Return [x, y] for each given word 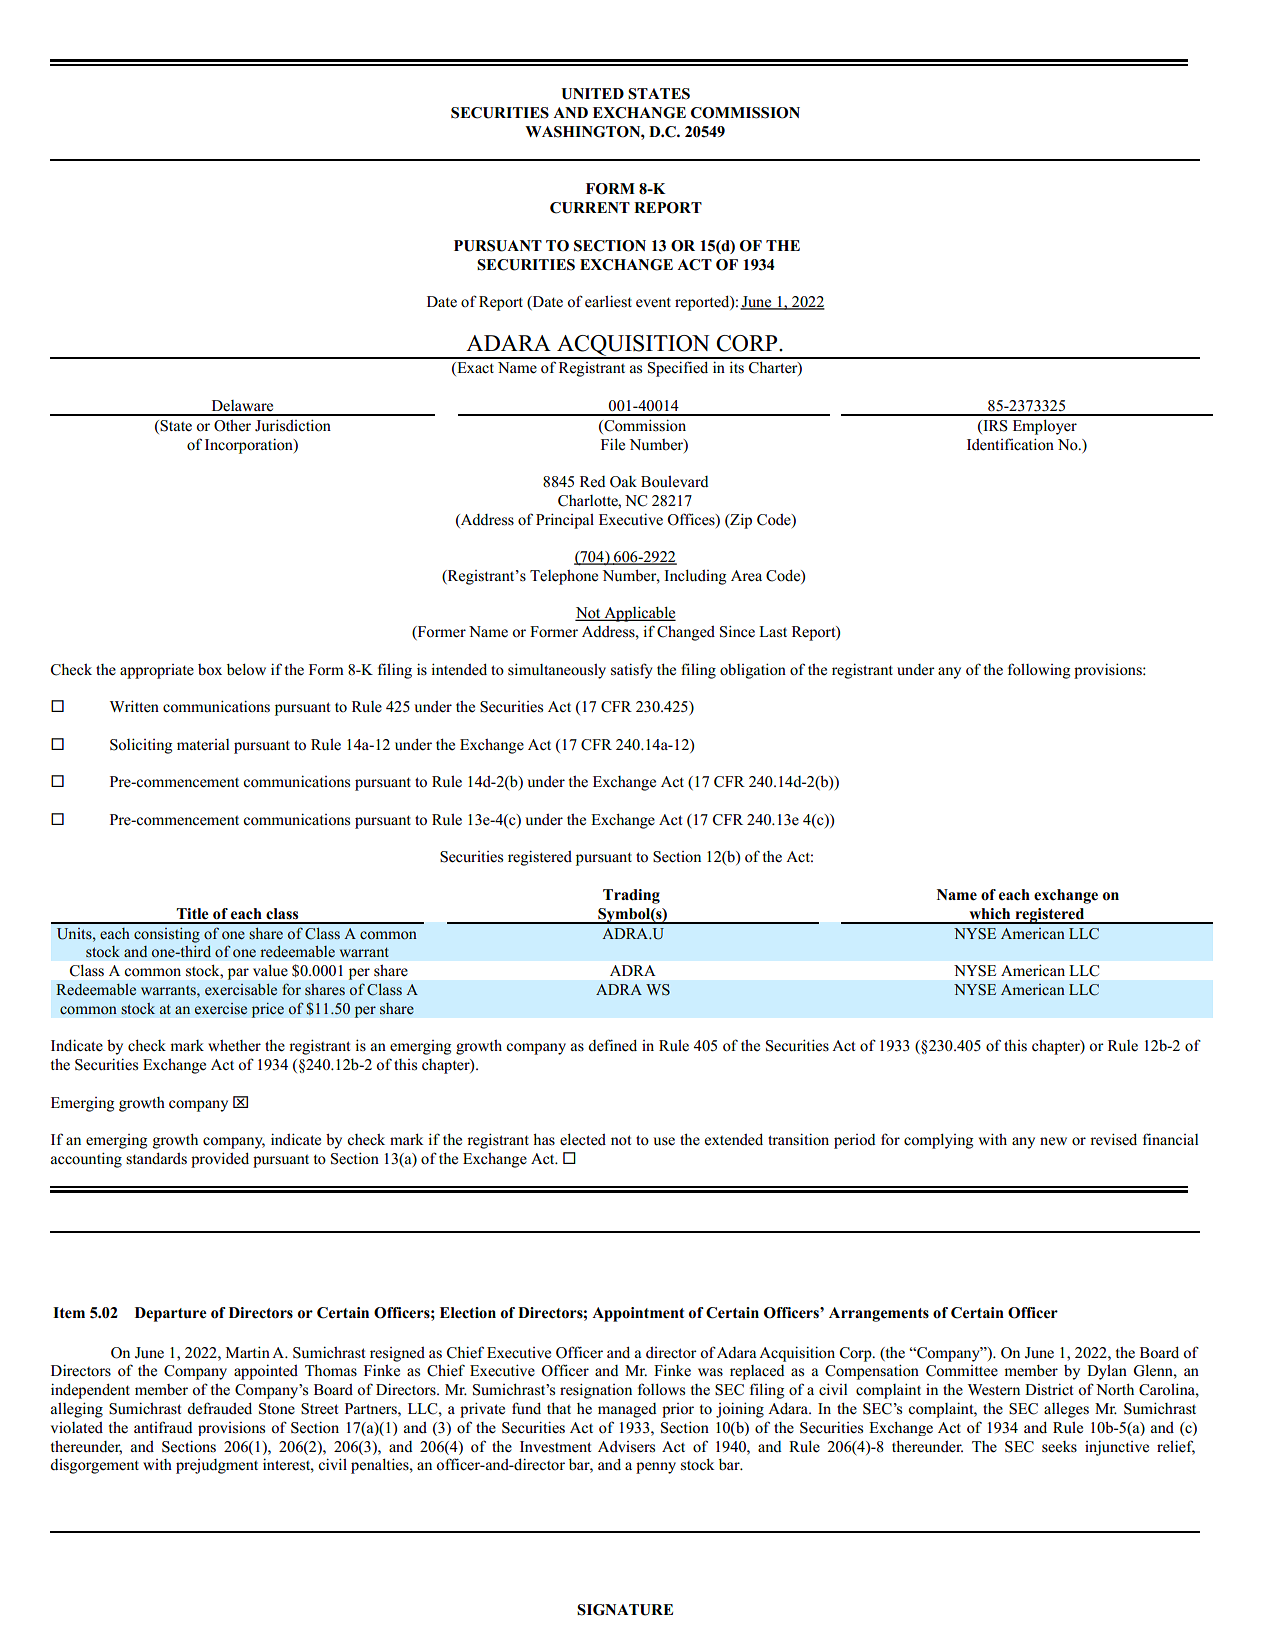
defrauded [219, 1408]
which [989, 914]
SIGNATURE [625, 1610]
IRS [994, 427]
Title [193, 913]
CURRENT [590, 208]
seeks [1059, 1447]
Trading [631, 896]
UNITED [592, 94]
